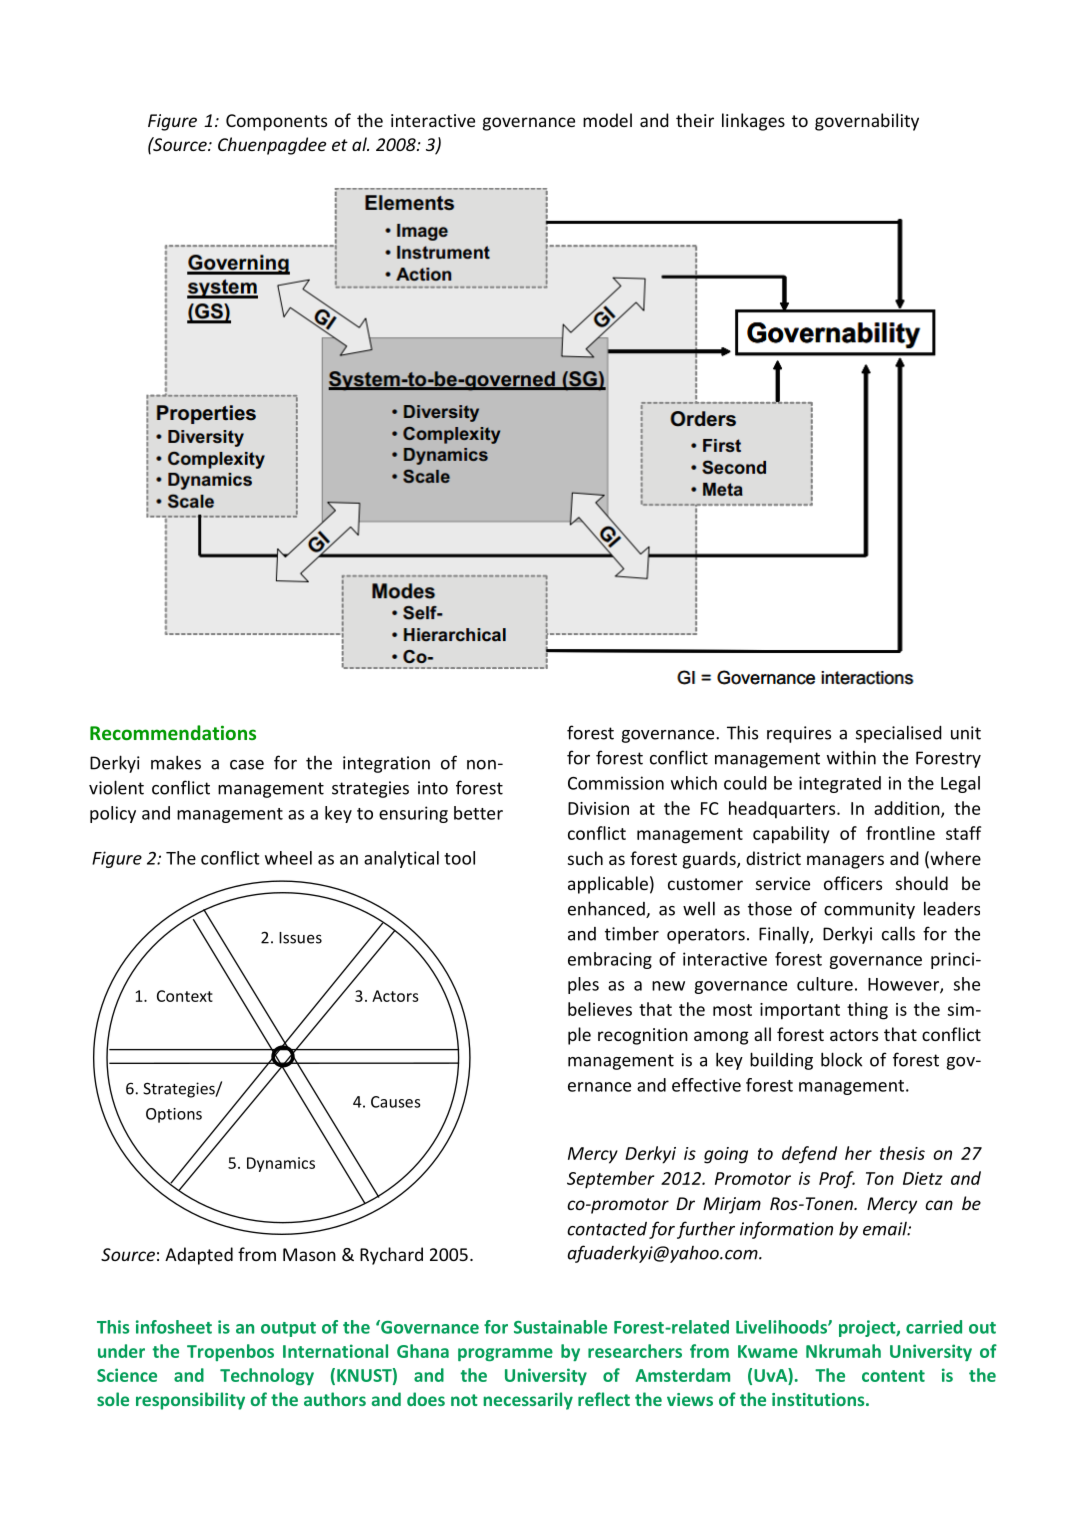 The height and width of the screenshot is (1513, 1070). What do you see at coordinates (607, 120) in the screenshot?
I see `model` at bounding box center [607, 120].
